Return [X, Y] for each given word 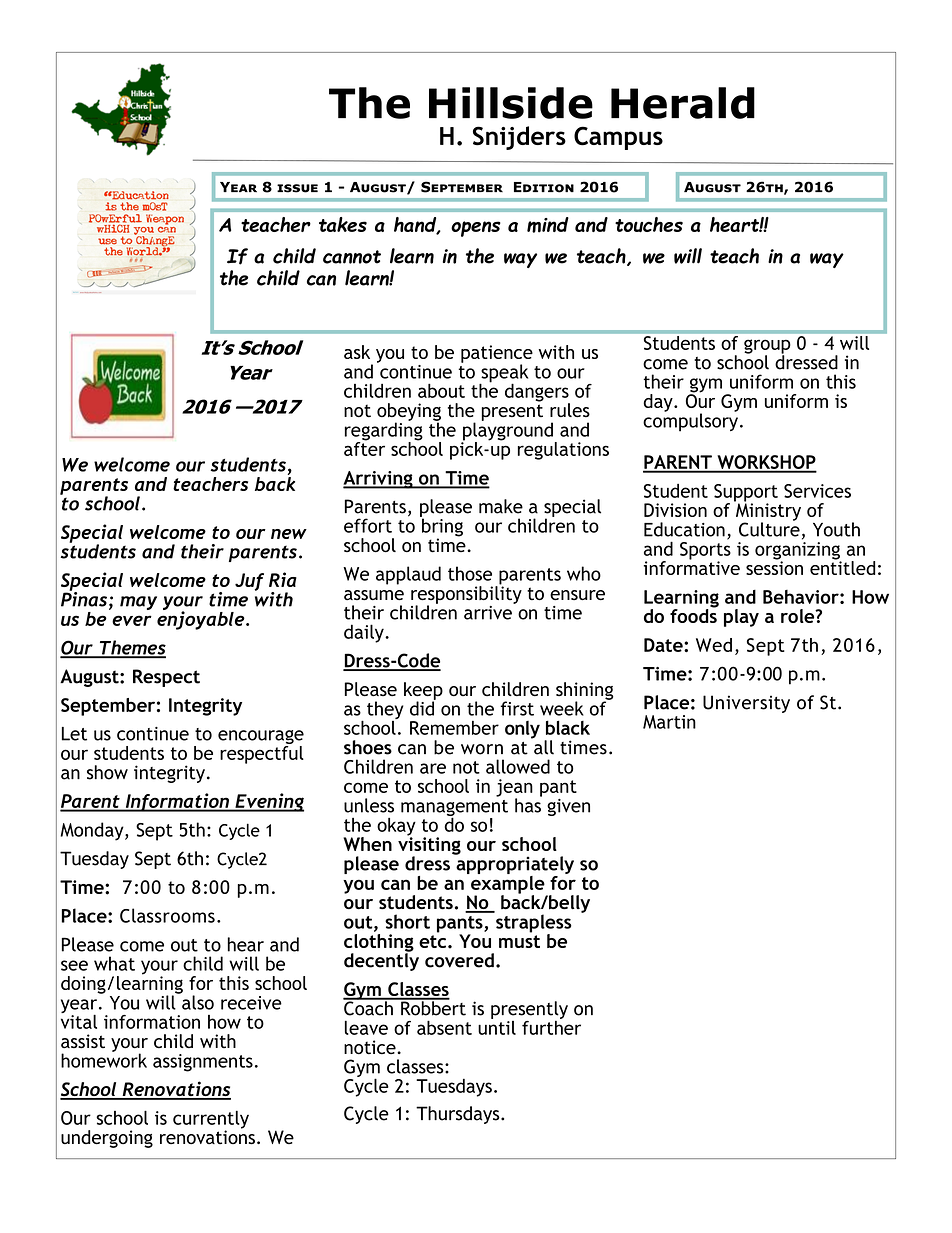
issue [297, 188]
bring [441, 527]
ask [357, 352]
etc [434, 941]
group [767, 347]
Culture [769, 528]
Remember [454, 728]
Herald [683, 103]
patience [497, 355]
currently [211, 1120]
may [138, 603]
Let [74, 734]
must [519, 941]
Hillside [511, 103]
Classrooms [167, 915]
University [746, 704]
